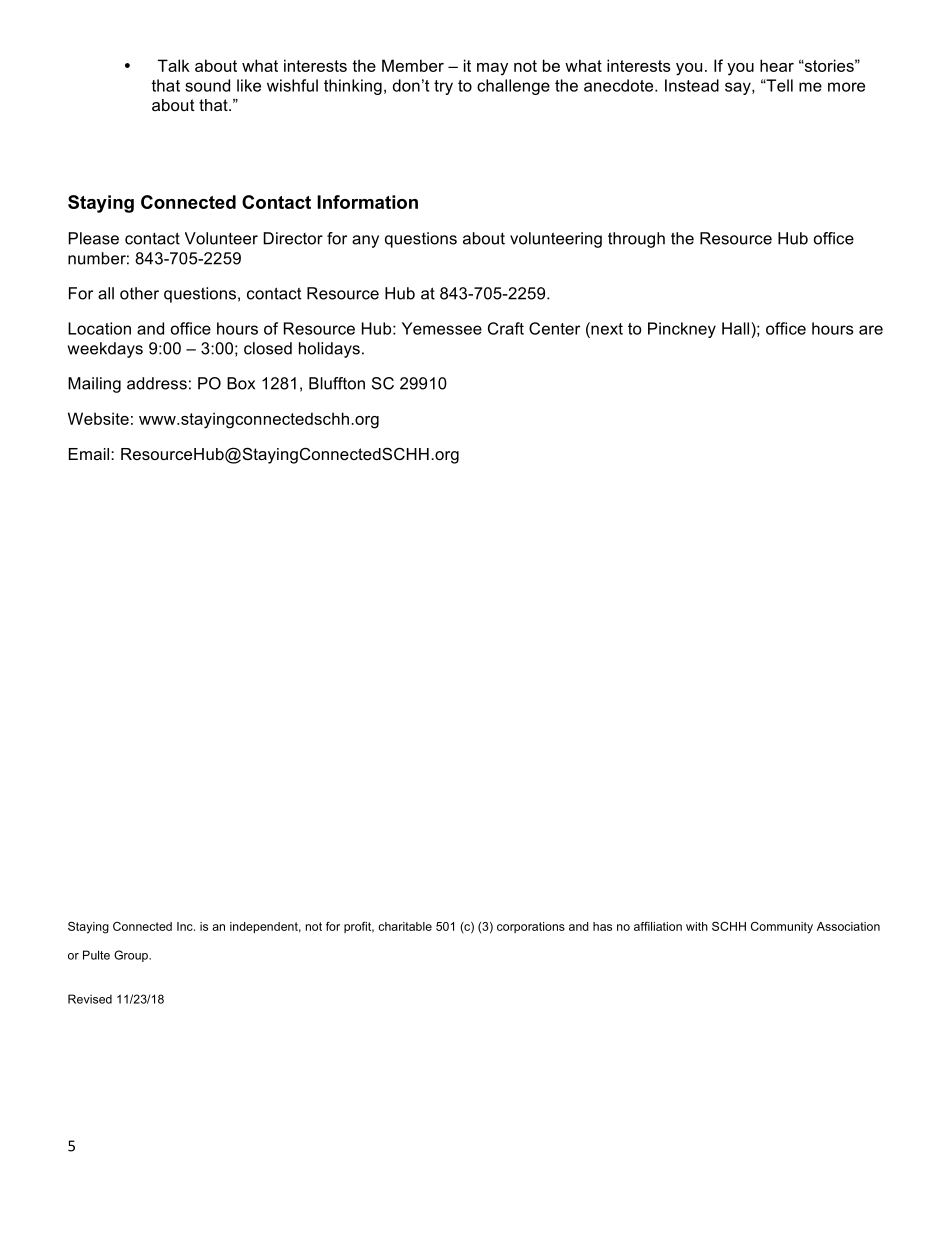 This screenshot has height=1233, width=952. Describe the element at coordinates (207, 85) in the screenshot. I see `sound` at that location.
